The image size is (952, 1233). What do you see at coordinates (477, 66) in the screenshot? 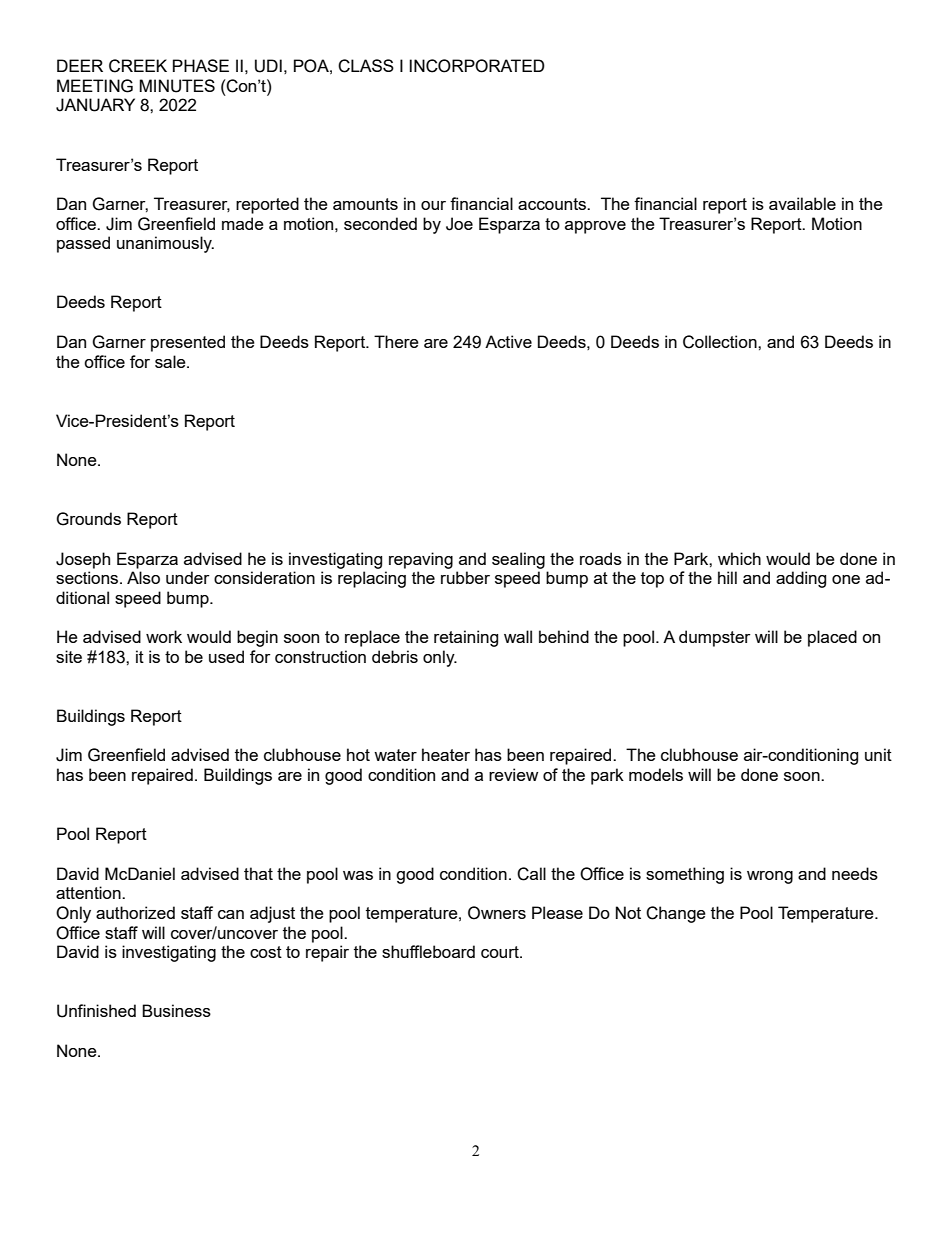
I see `INCORPORATED` at bounding box center [477, 66].
